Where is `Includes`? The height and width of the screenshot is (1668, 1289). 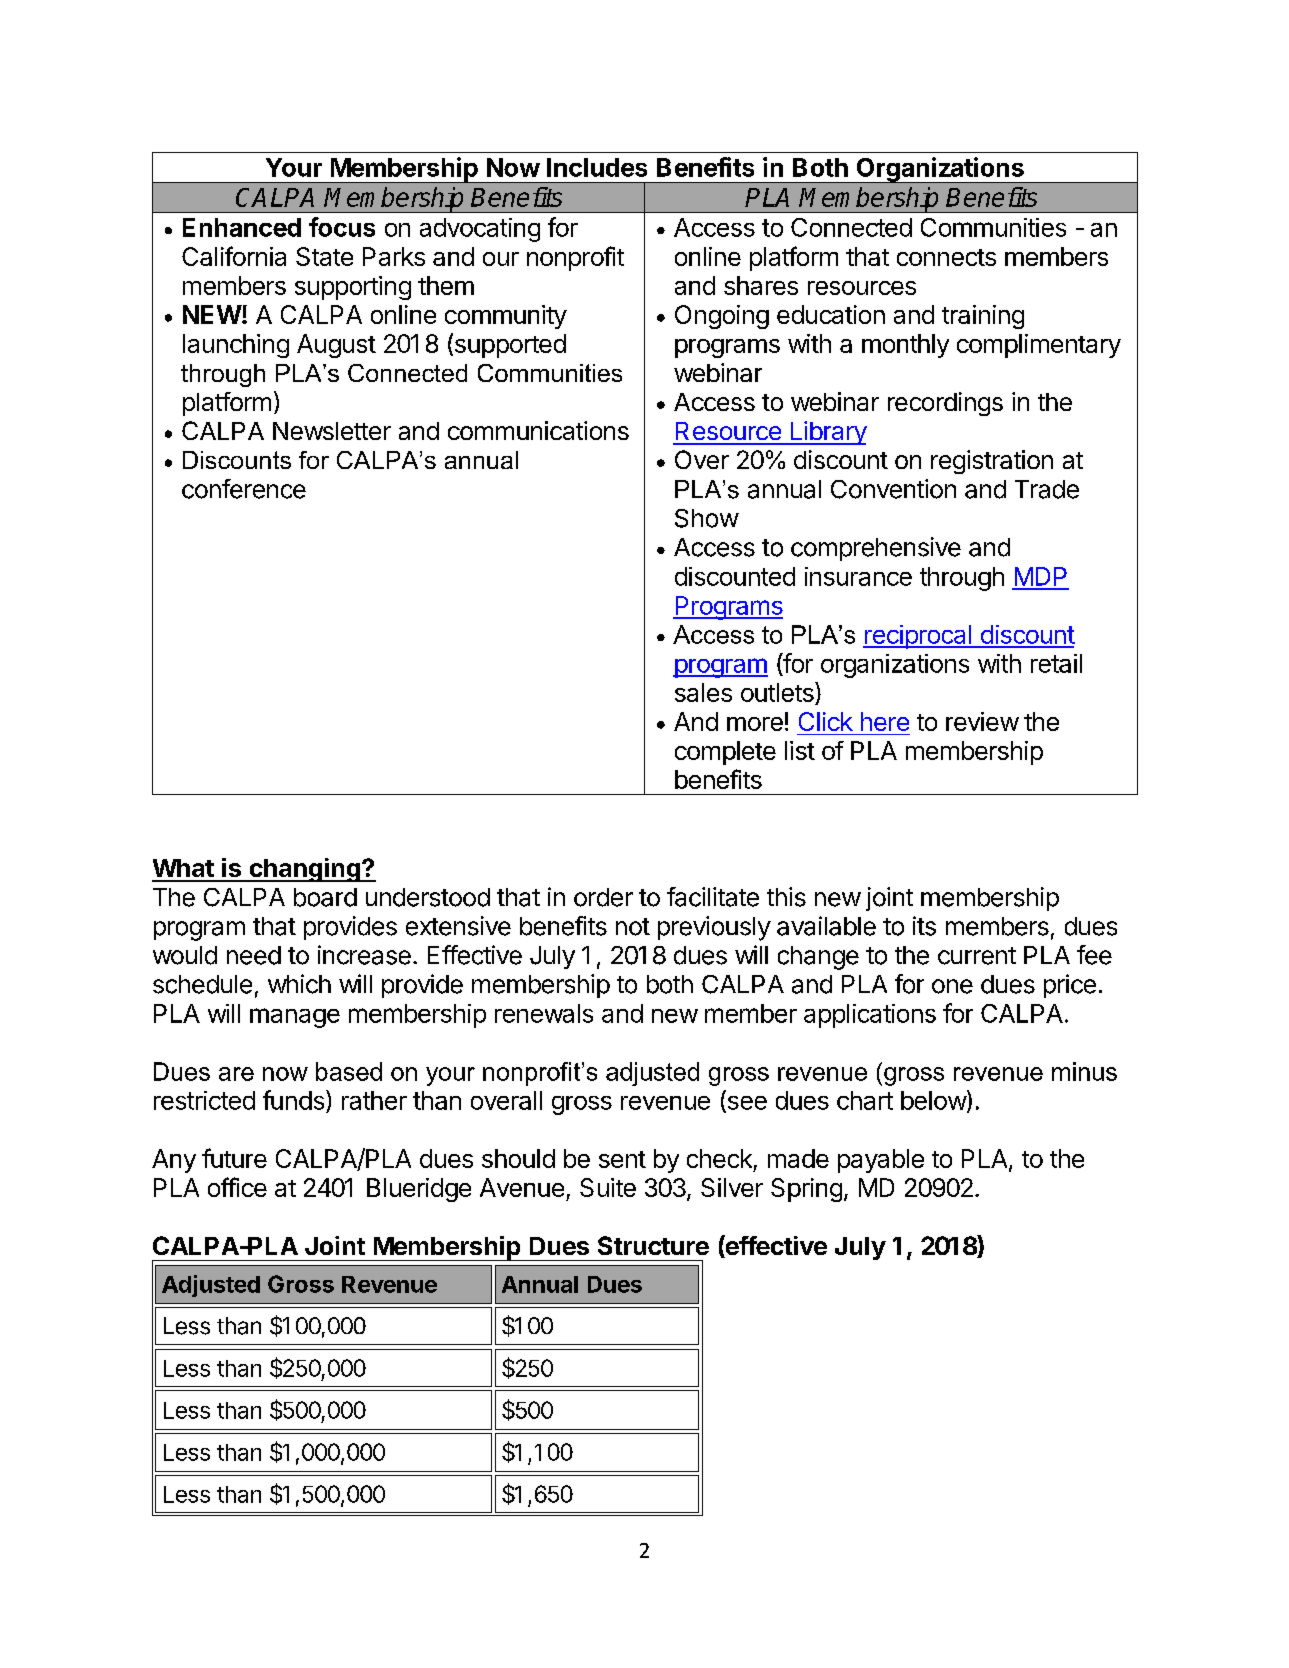
Includes is located at coordinates (597, 167).
